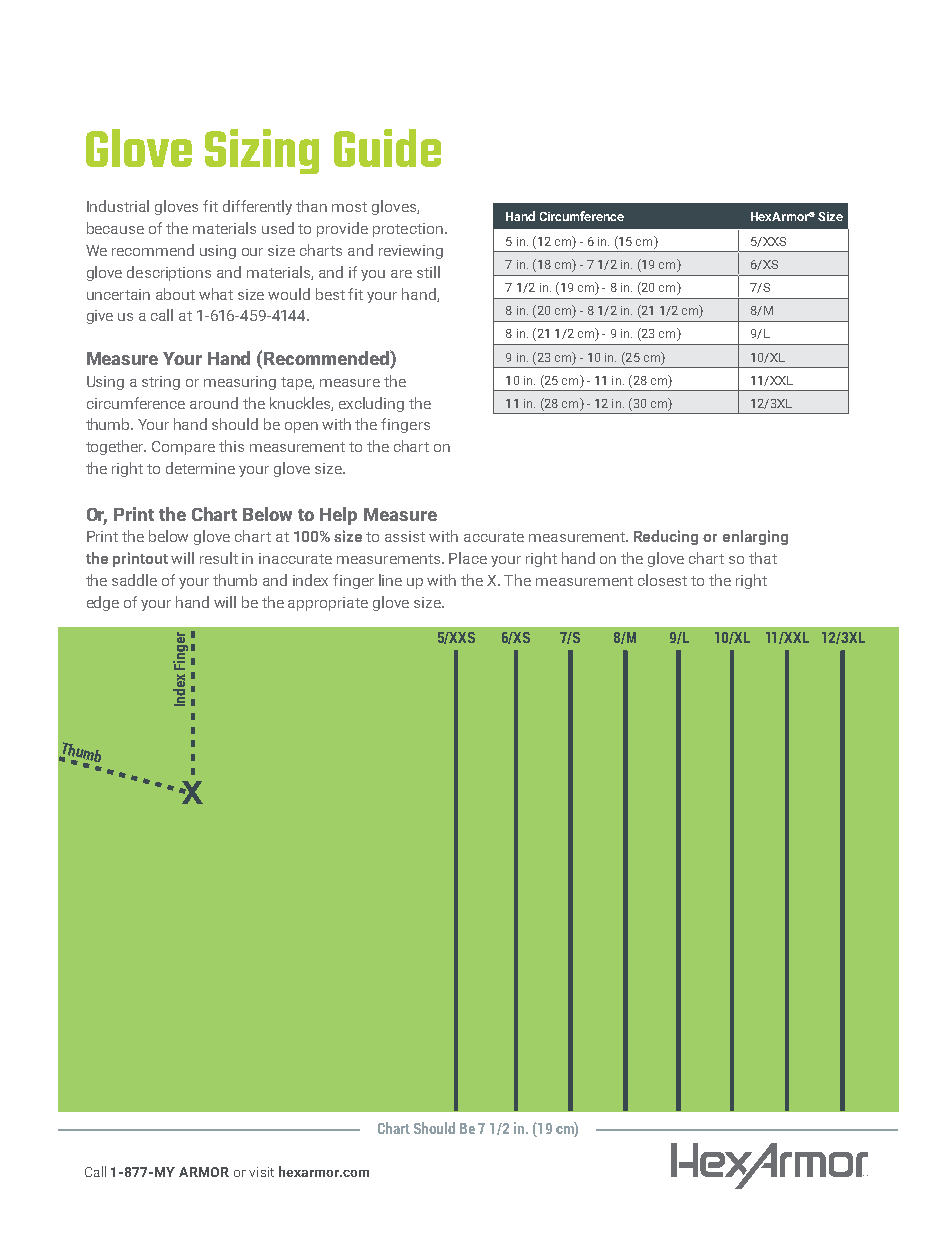 Image resolution: width=952 pixels, height=1233 pixels. I want to click on enlarging, so click(755, 537).
